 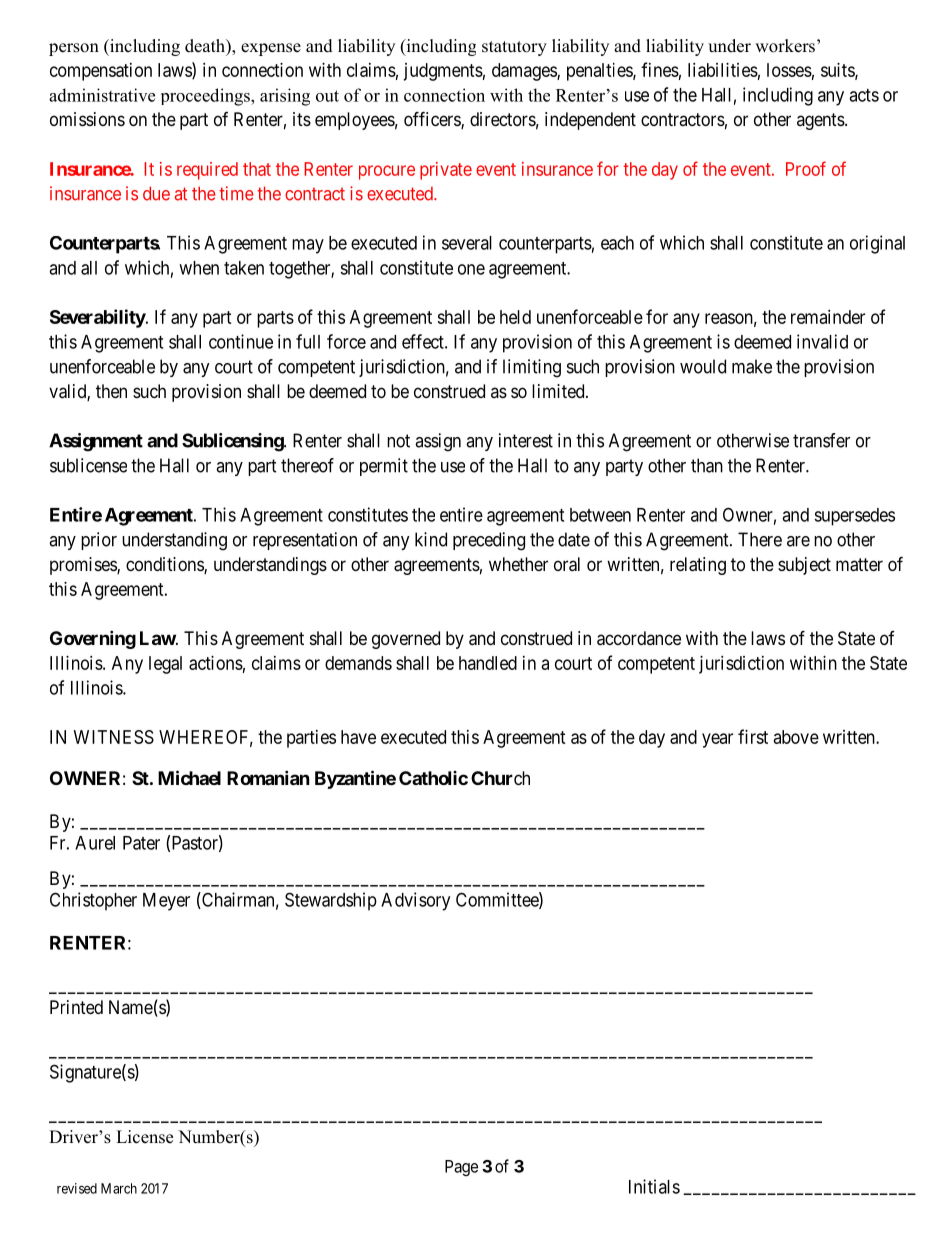 I want to click on Page, so click(x=461, y=1168).
